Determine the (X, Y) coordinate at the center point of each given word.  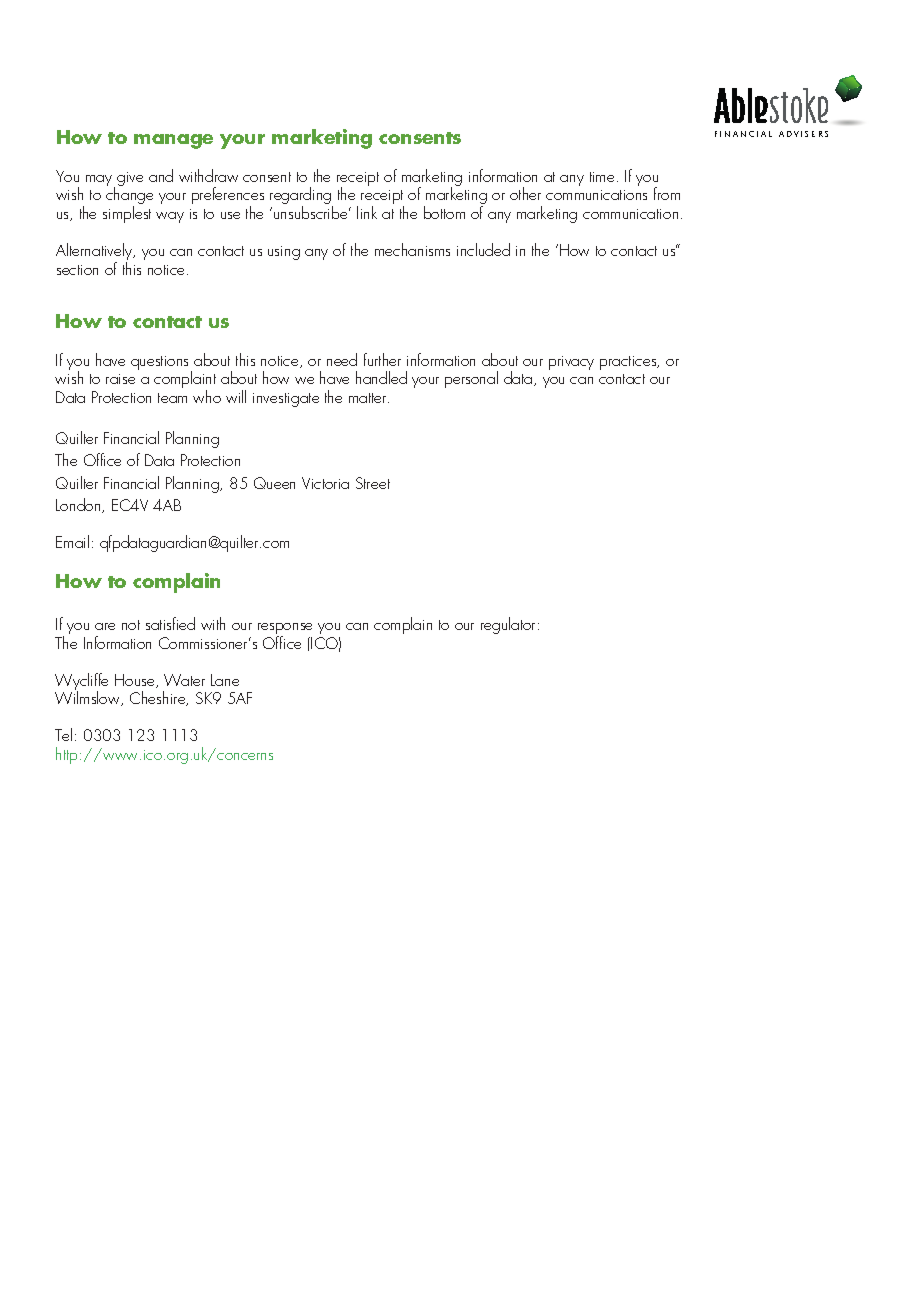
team (172, 398)
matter (369, 398)
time (602, 177)
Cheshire (159, 698)
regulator (510, 625)
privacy (571, 363)
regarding (301, 197)
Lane (225, 680)
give (130, 179)
